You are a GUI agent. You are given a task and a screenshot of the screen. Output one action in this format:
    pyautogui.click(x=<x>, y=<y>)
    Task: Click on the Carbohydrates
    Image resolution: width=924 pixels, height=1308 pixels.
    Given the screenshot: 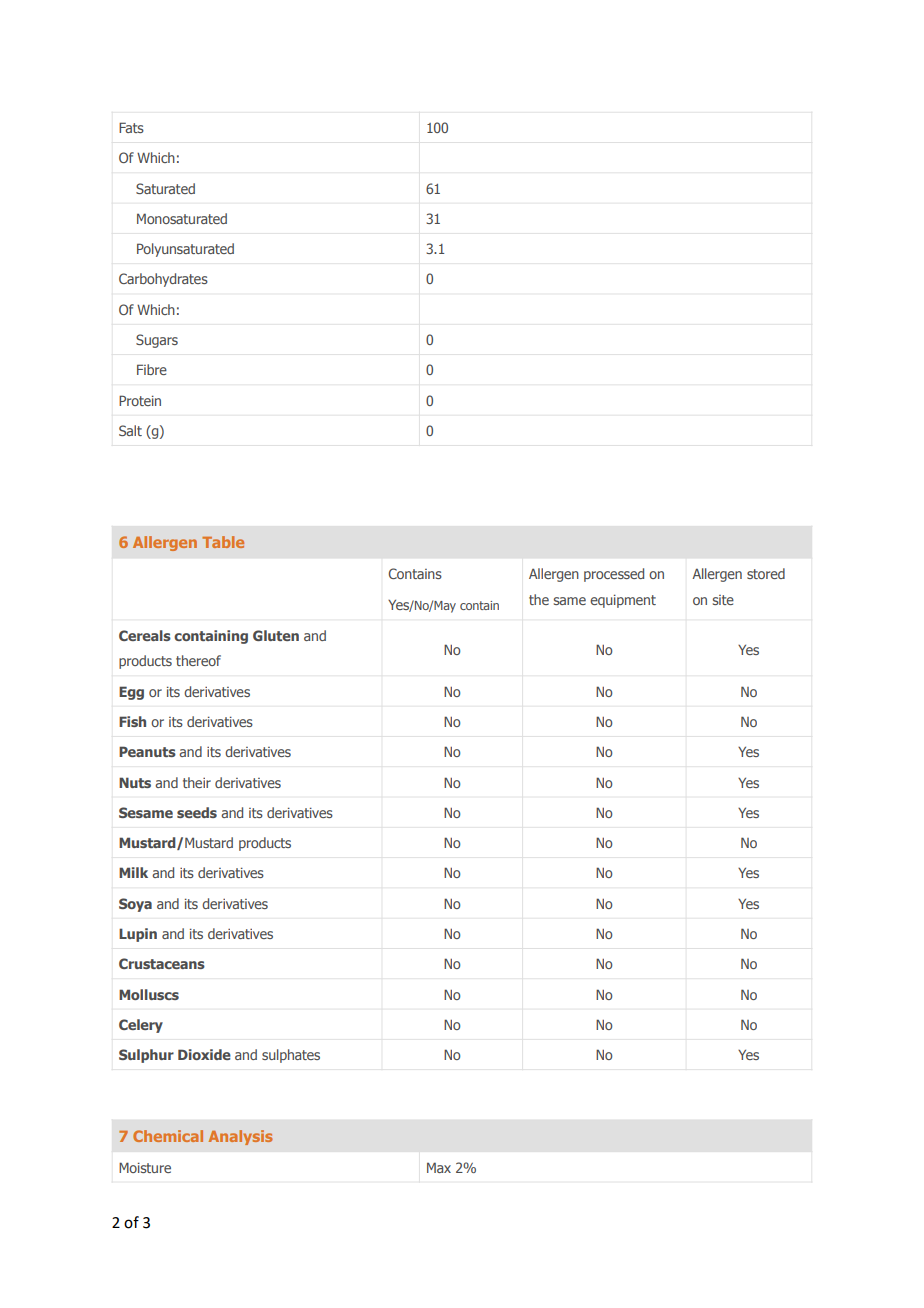 What is the action you would take?
    pyautogui.click(x=163, y=280)
